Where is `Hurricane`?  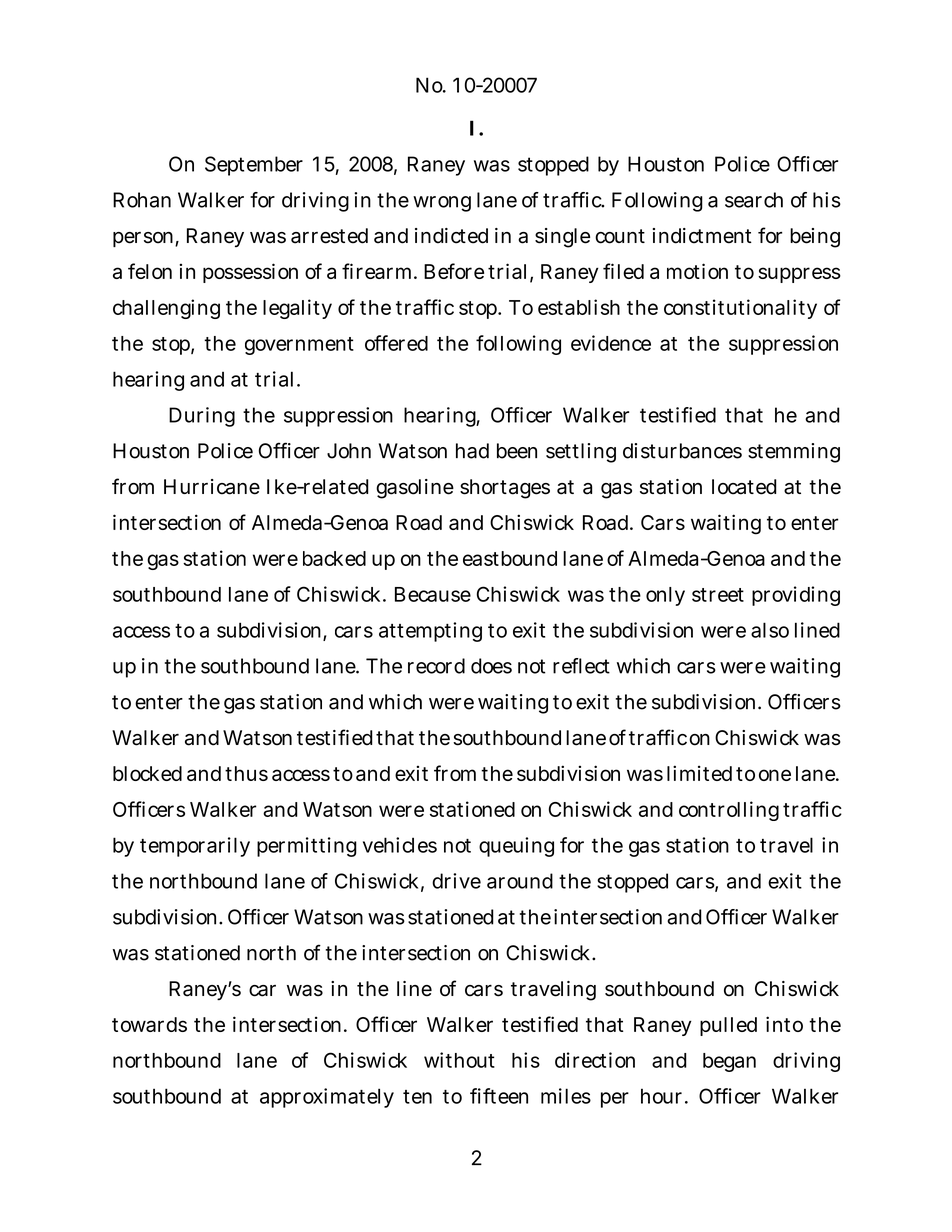
Hurricane is located at coordinates (212, 487).
